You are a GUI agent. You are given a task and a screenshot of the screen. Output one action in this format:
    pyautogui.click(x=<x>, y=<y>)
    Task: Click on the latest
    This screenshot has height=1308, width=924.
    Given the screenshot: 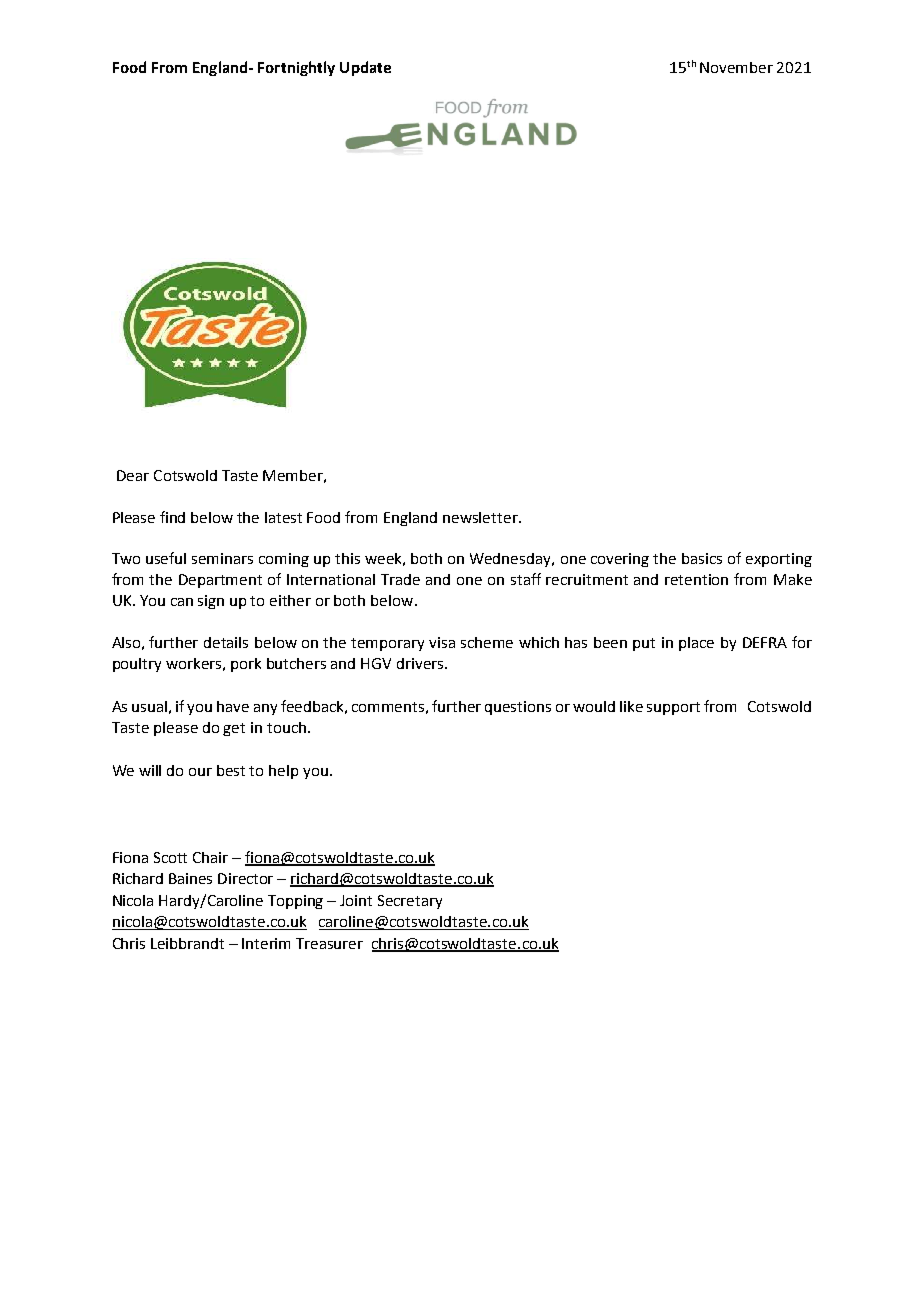 What is the action you would take?
    pyautogui.click(x=283, y=517)
